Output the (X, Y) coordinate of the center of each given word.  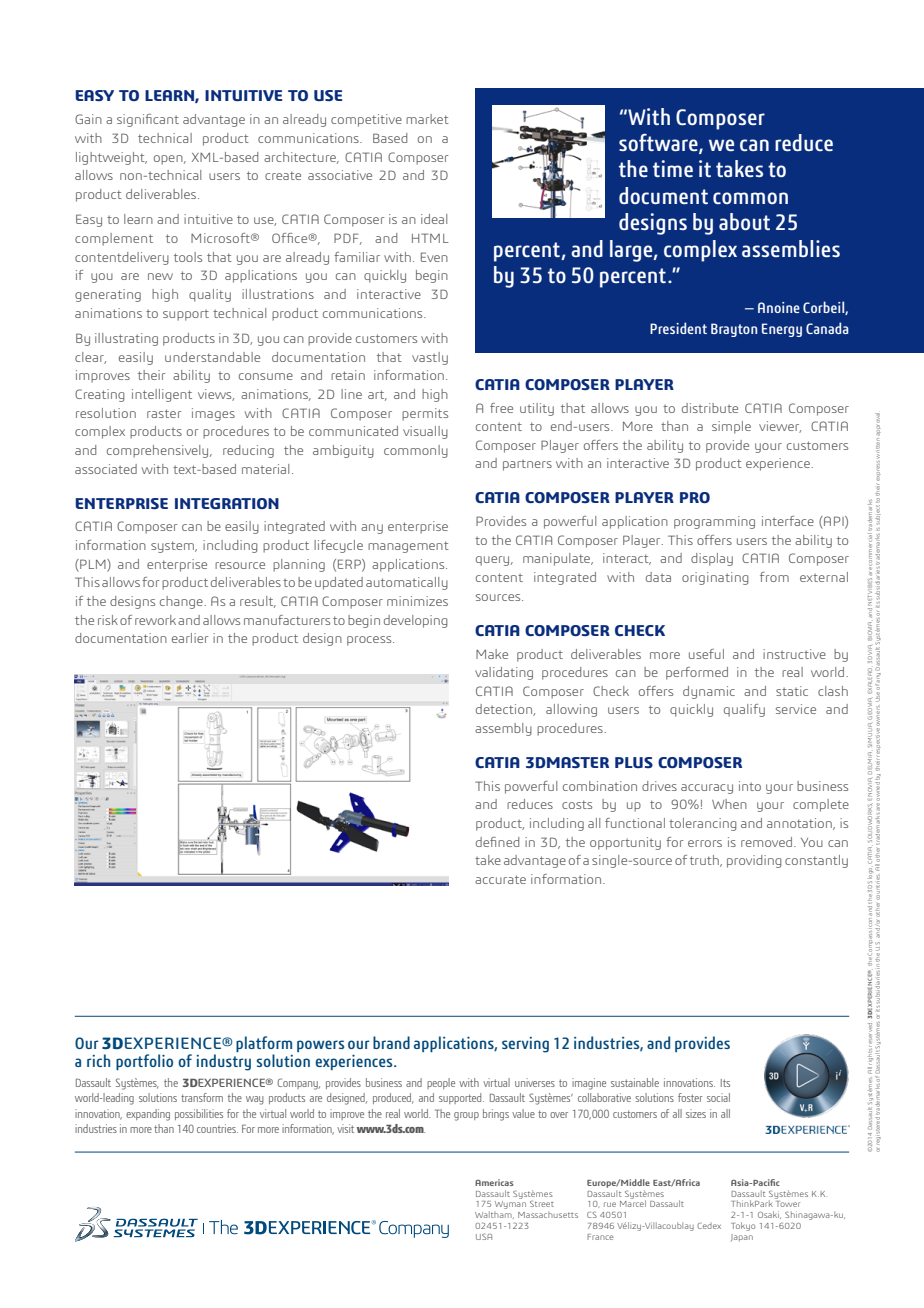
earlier (190, 638)
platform (264, 1044)
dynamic (709, 692)
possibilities (199, 1114)
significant (148, 120)
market (427, 119)
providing (754, 861)
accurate (500, 879)
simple (731, 427)
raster (164, 413)
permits (425, 414)
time (673, 168)
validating (504, 673)
